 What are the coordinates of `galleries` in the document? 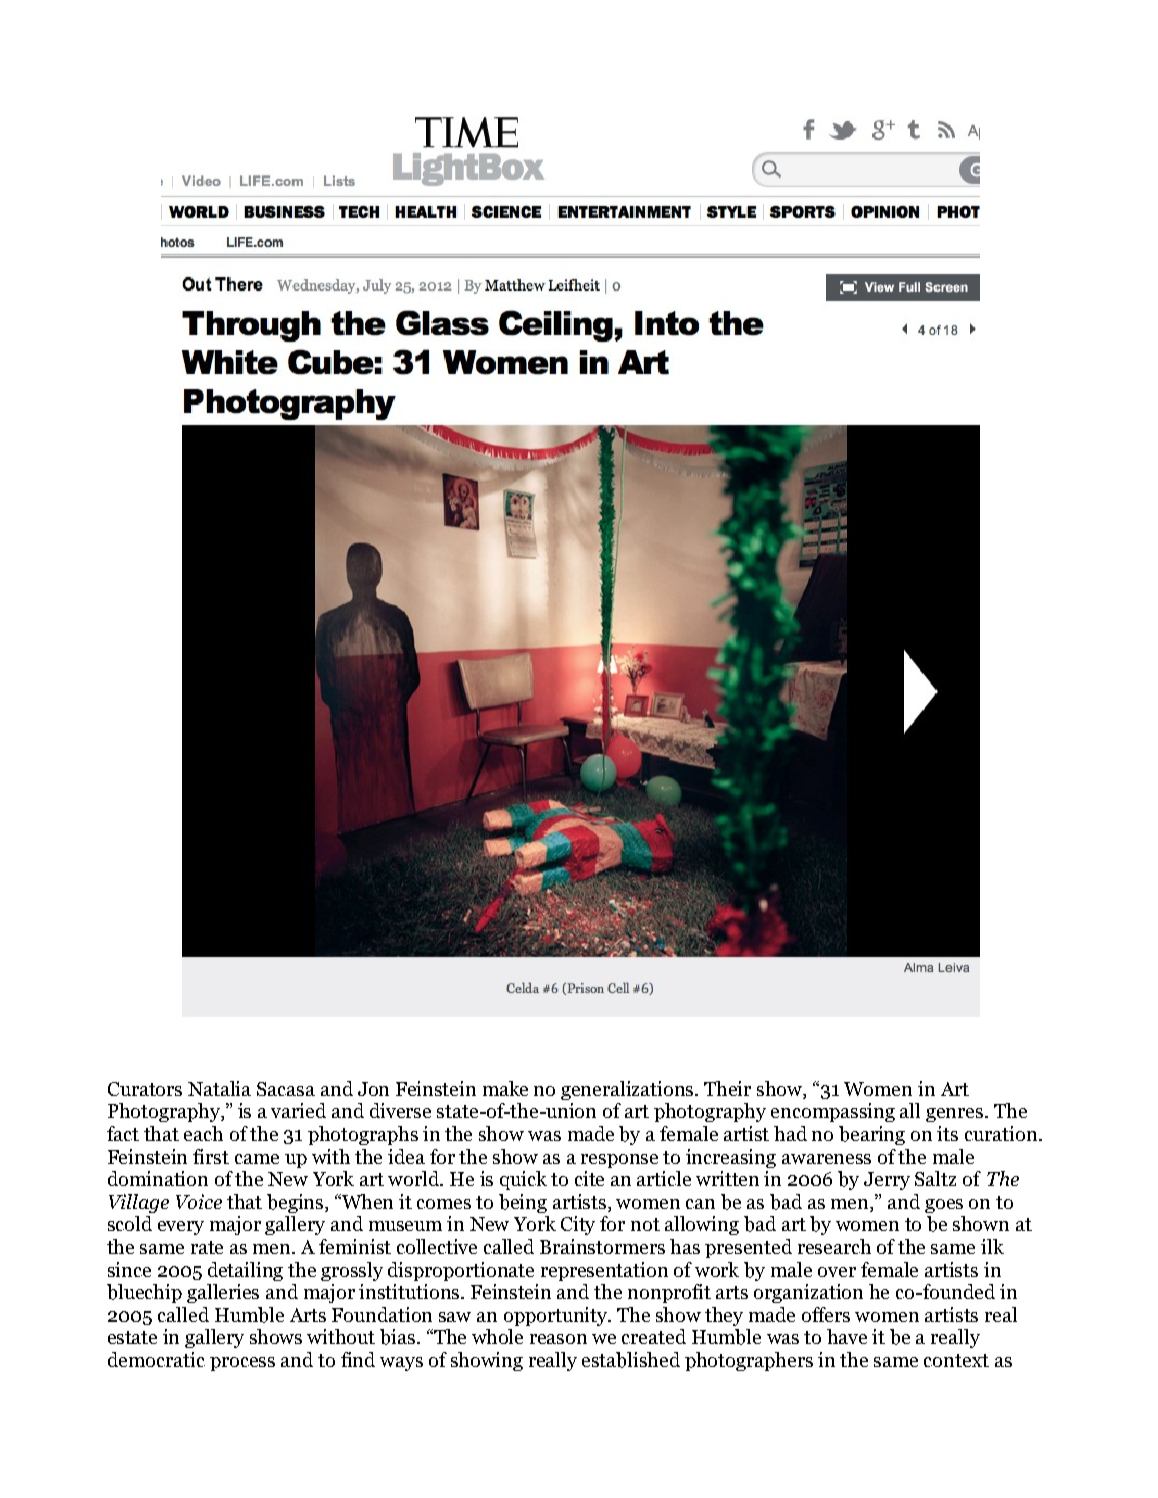 It's located at (223, 1293).
